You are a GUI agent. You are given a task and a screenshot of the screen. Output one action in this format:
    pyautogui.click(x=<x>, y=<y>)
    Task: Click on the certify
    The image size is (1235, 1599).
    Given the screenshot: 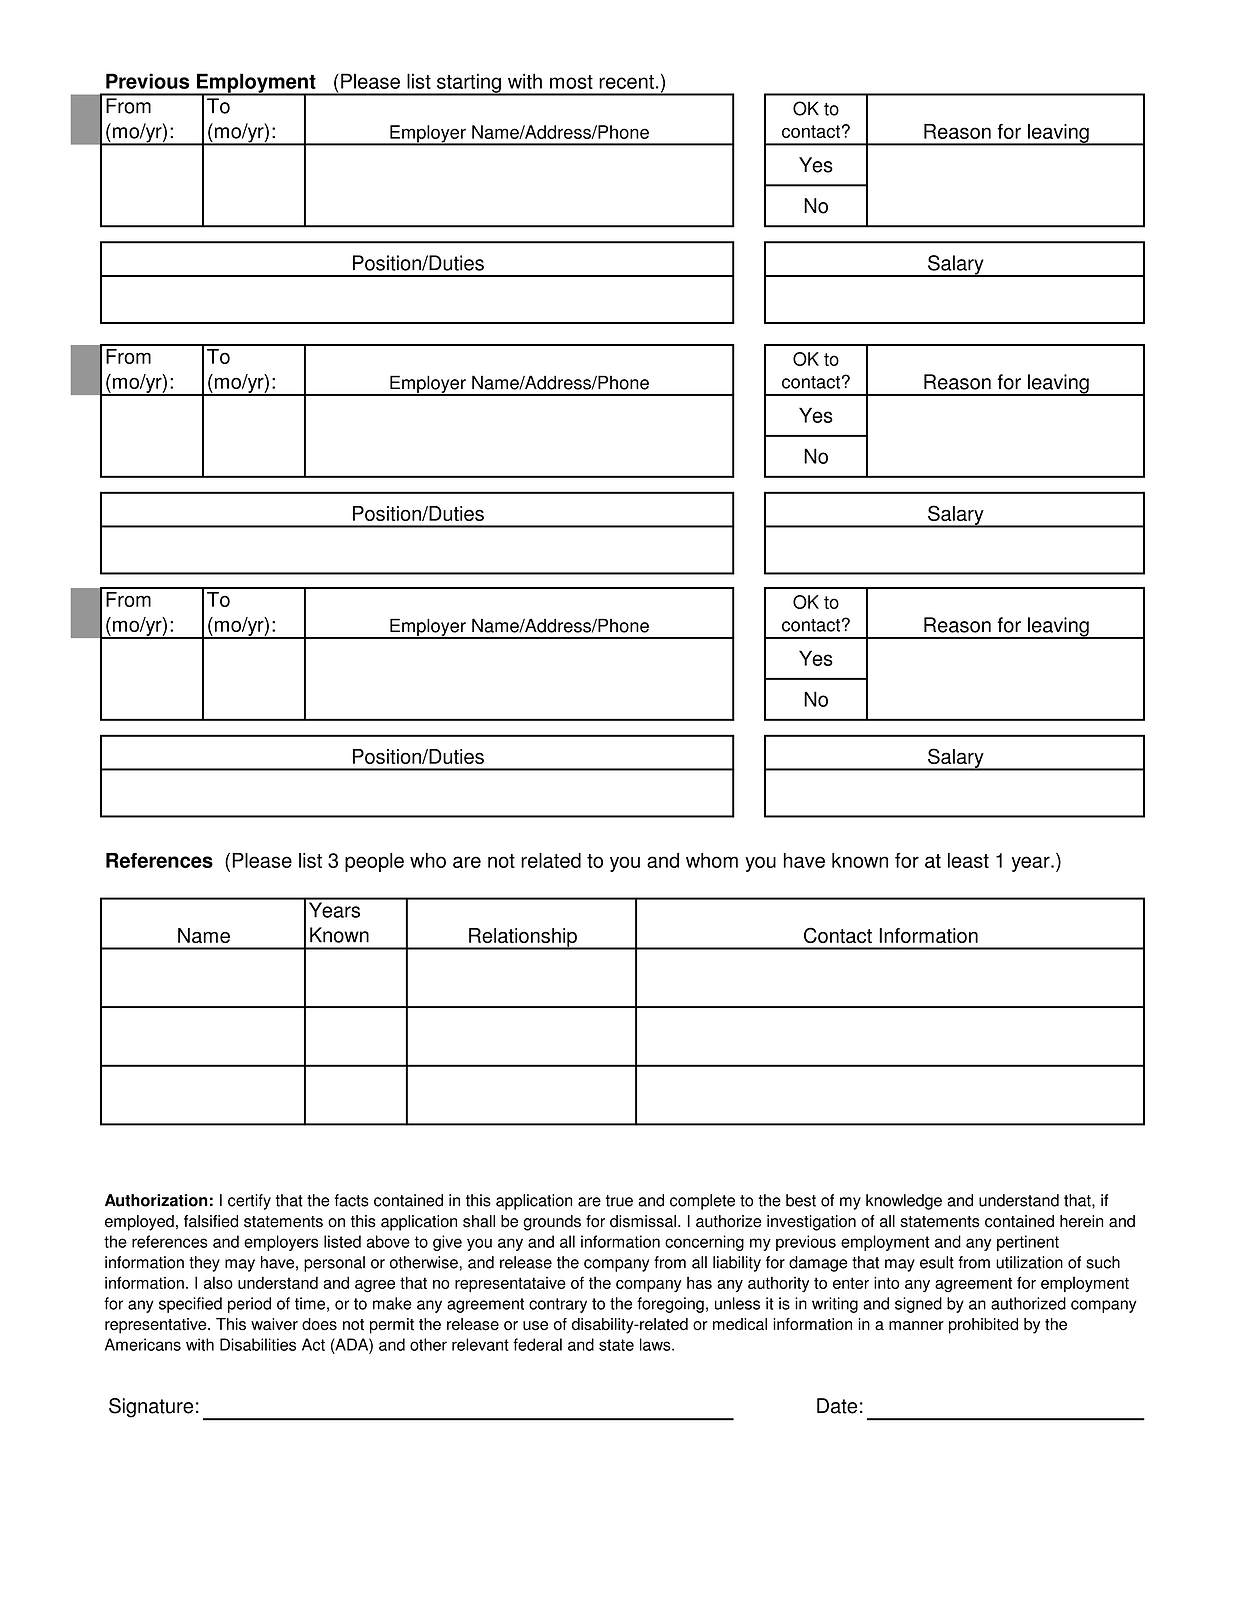 What is the action you would take?
    pyautogui.click(x=249, y=1202)
